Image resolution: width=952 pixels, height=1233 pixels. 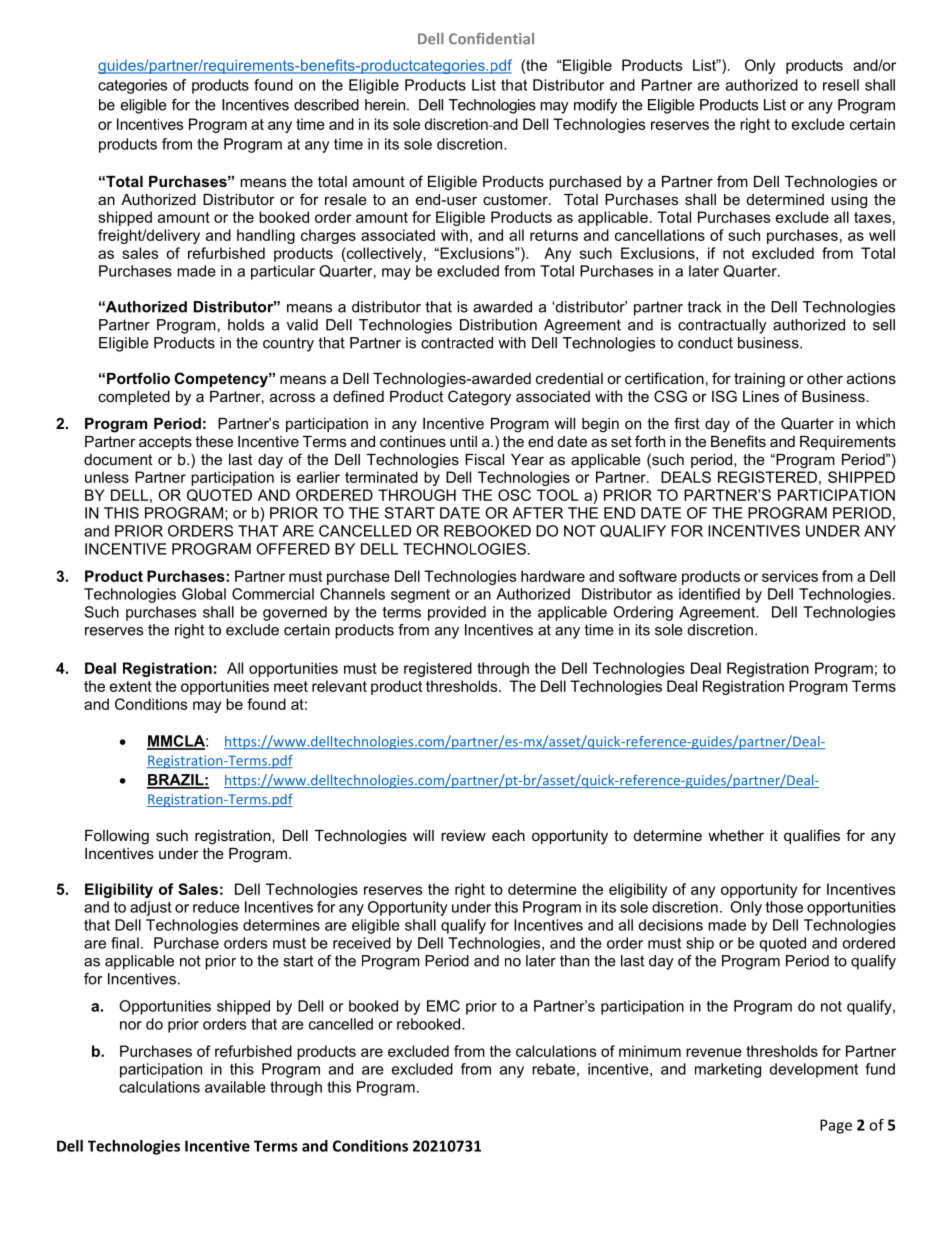 I want to click on Confidential, so click(x=491, y=39).
